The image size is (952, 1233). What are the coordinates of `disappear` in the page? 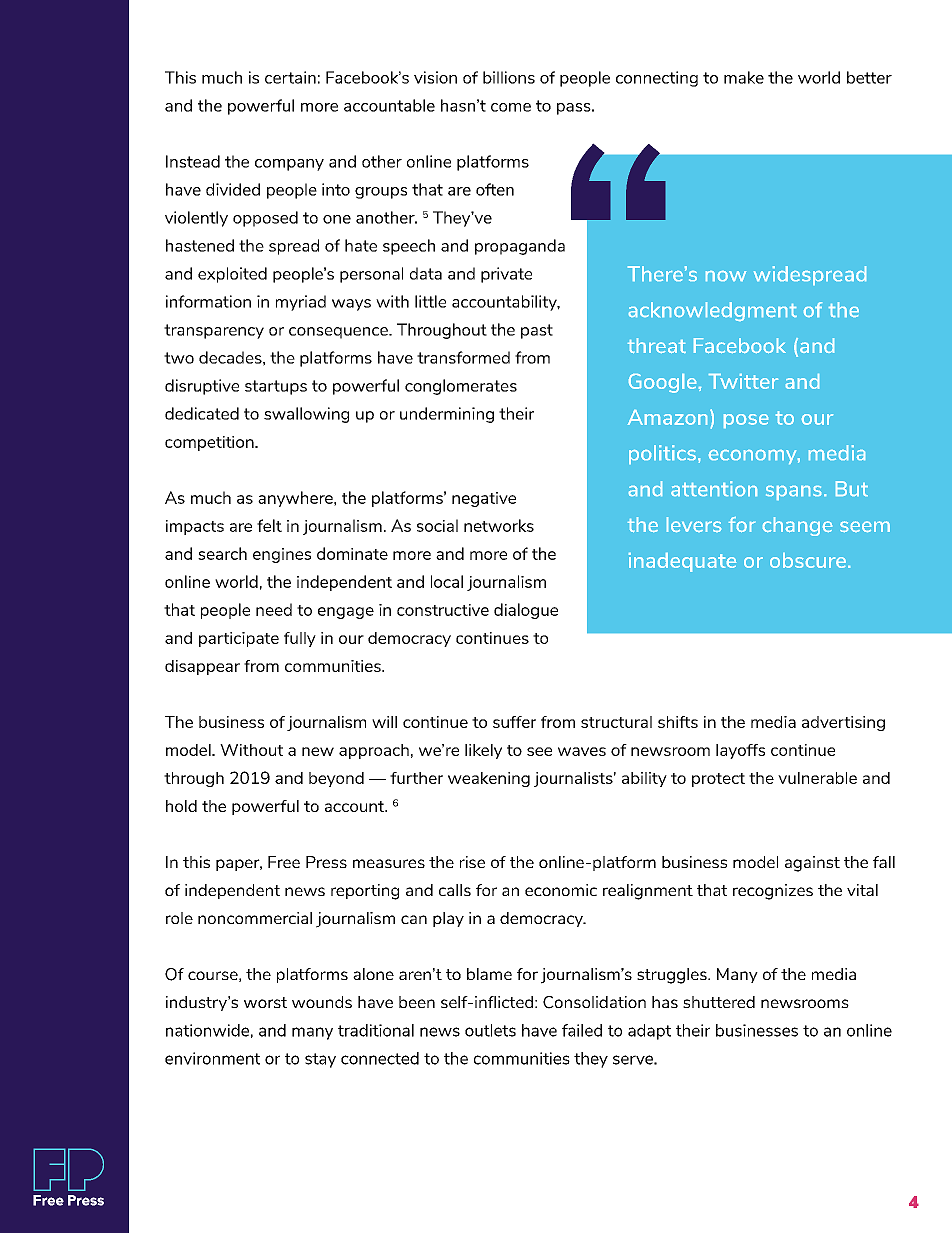 It's located at (202, 667).
